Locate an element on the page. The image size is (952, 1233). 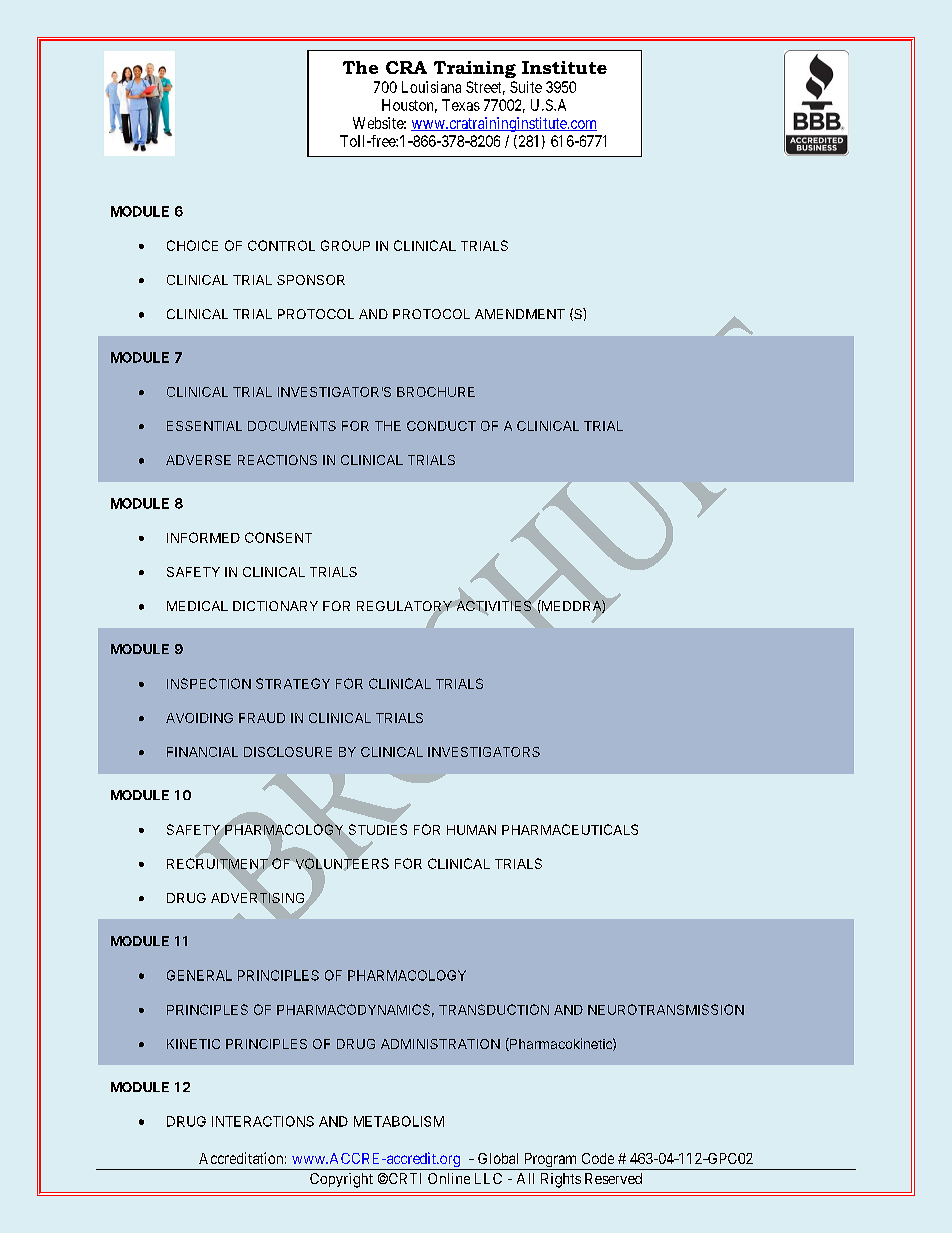
CONTROL is located at coordinates (281, 245).
